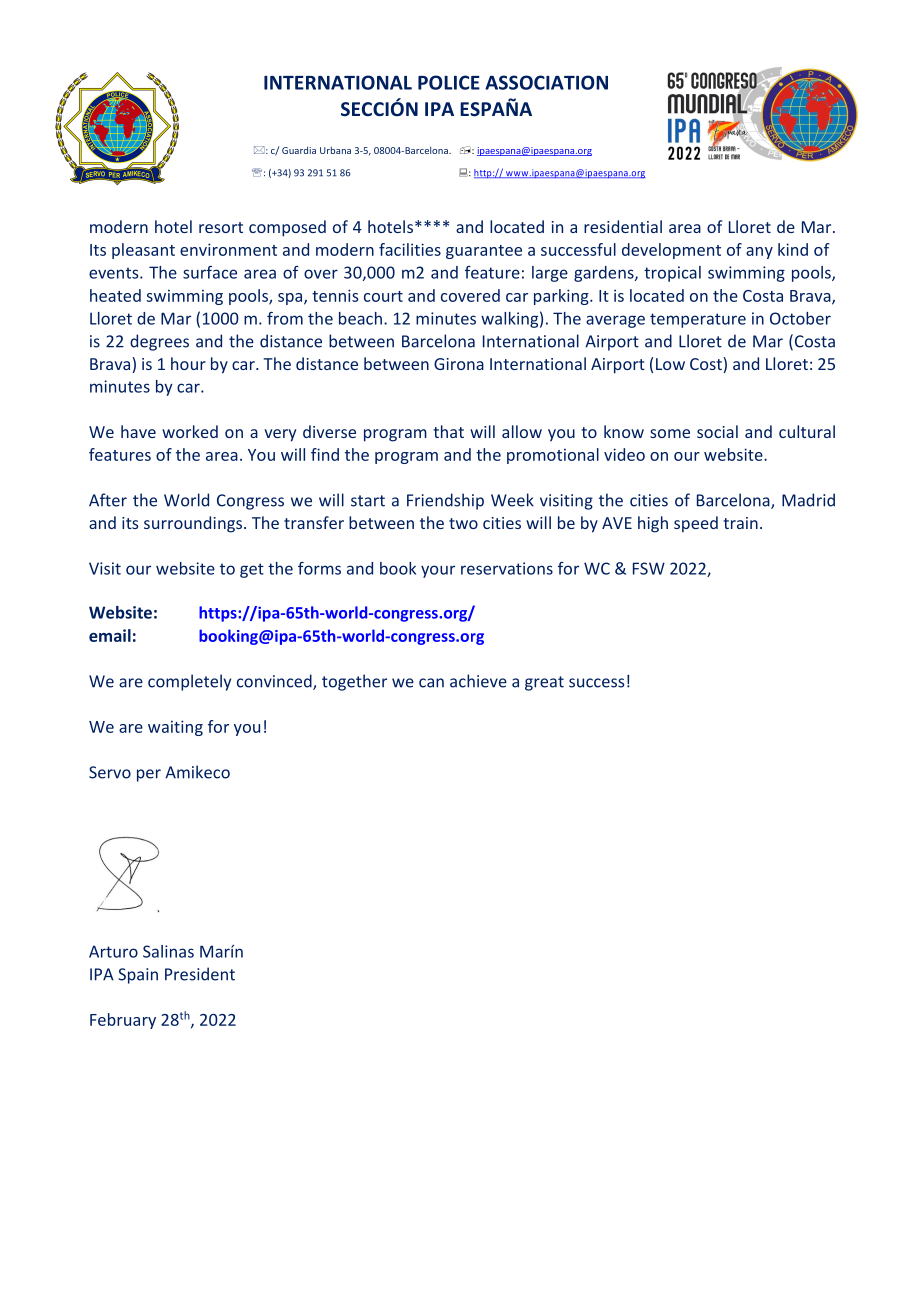 The image size is (924, 1308). I want to click on that, so click(448, 431).
